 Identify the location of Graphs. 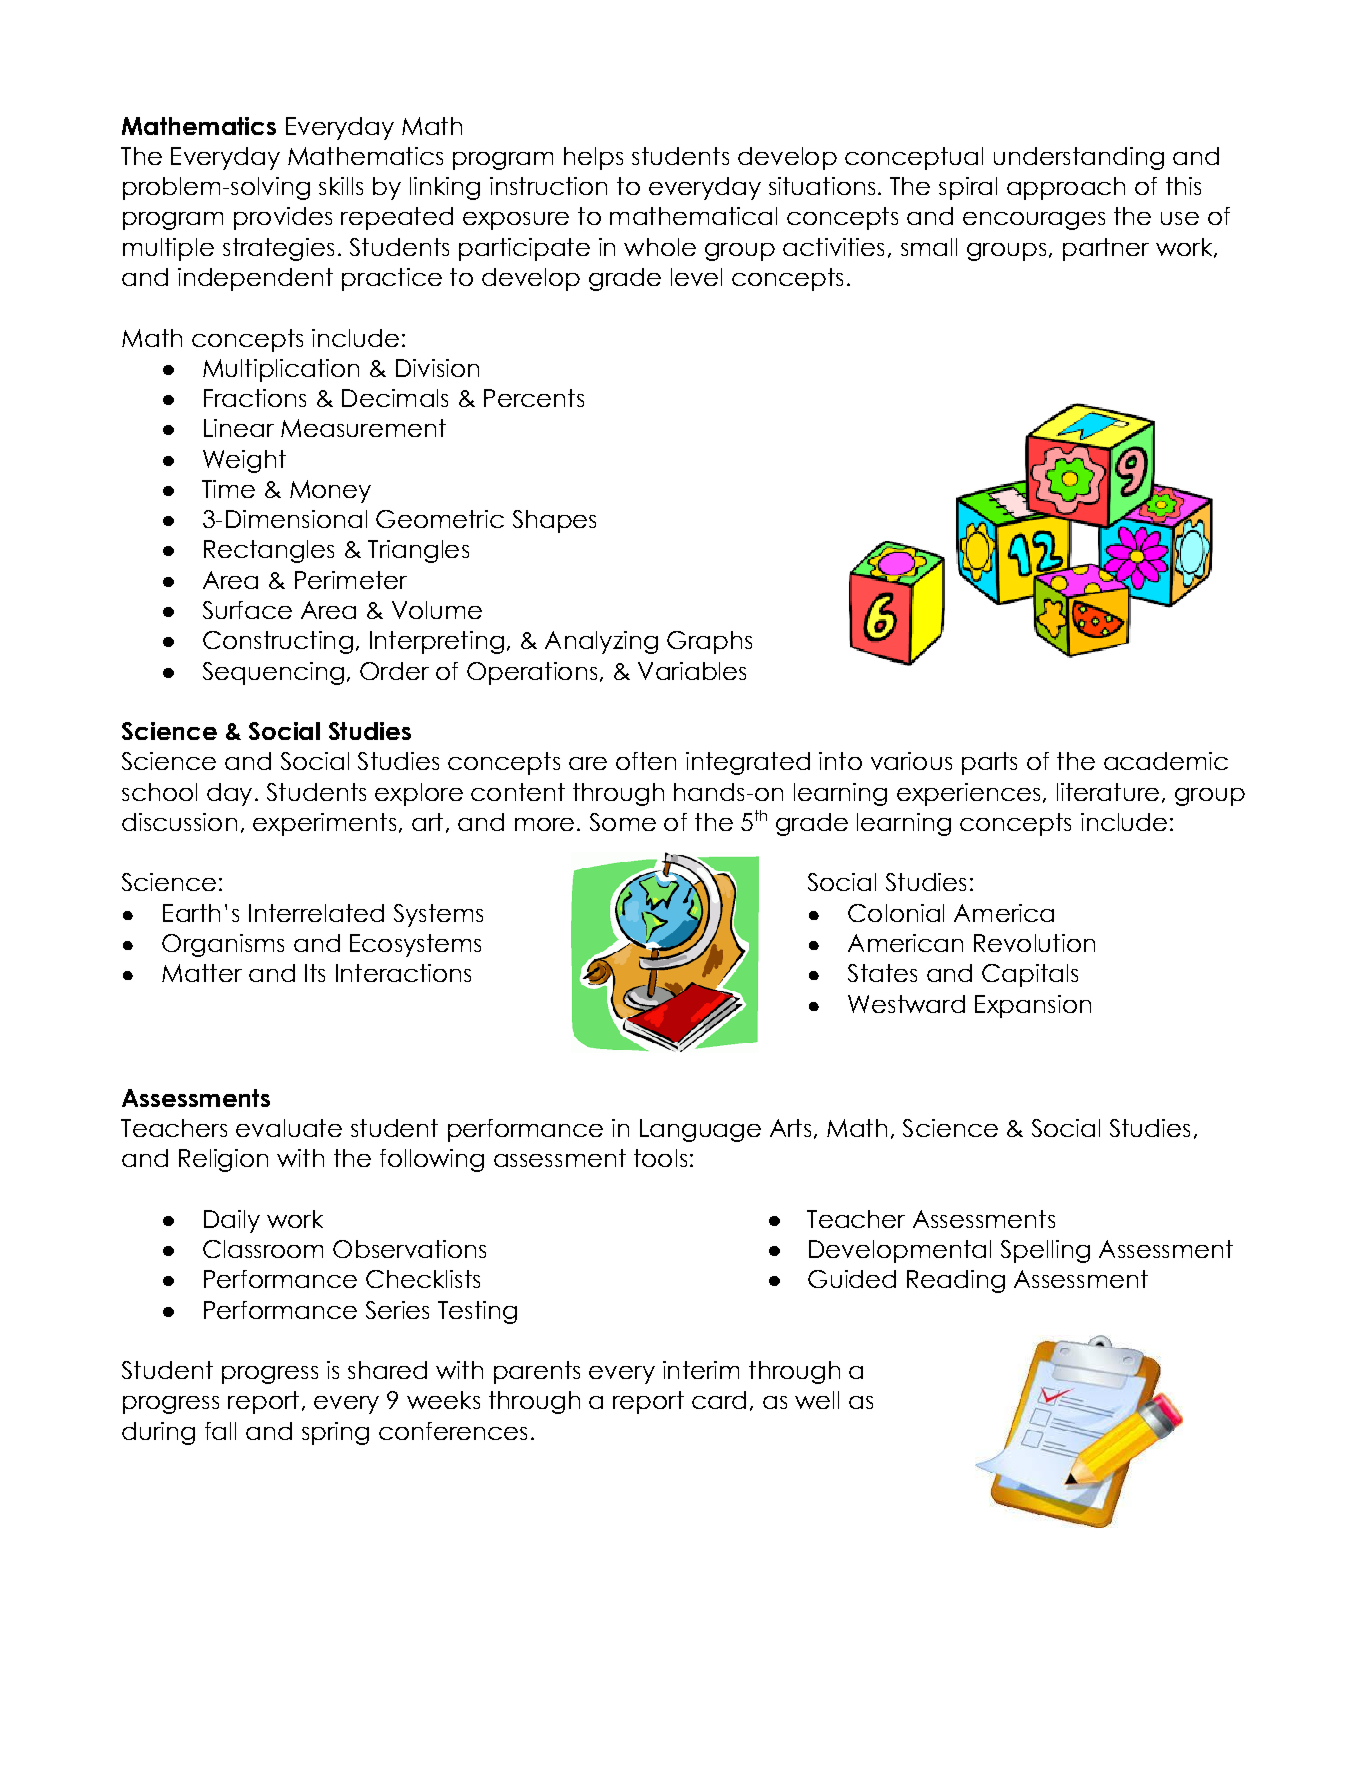
(709, 642).
